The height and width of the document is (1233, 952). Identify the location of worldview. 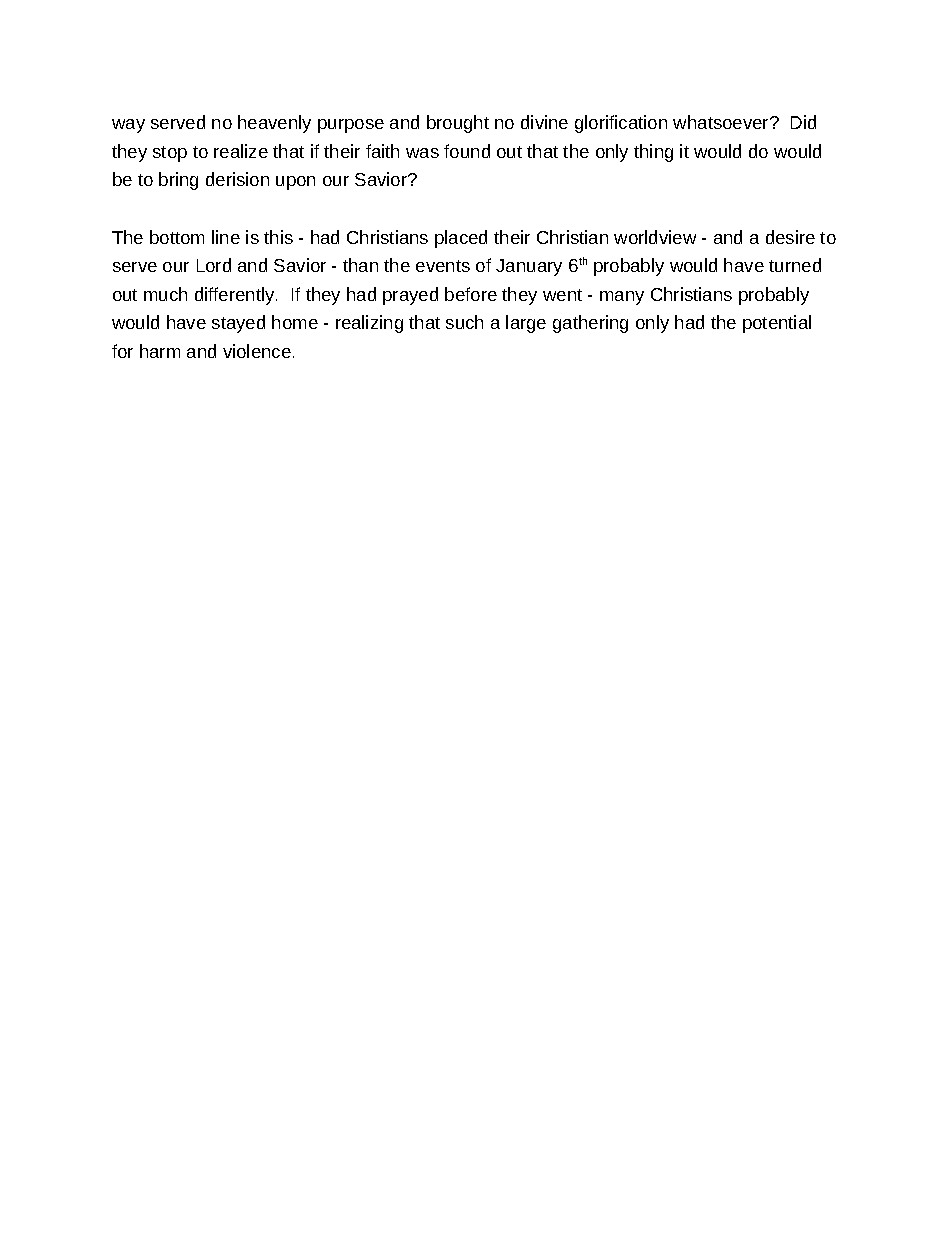
(655, 237).
